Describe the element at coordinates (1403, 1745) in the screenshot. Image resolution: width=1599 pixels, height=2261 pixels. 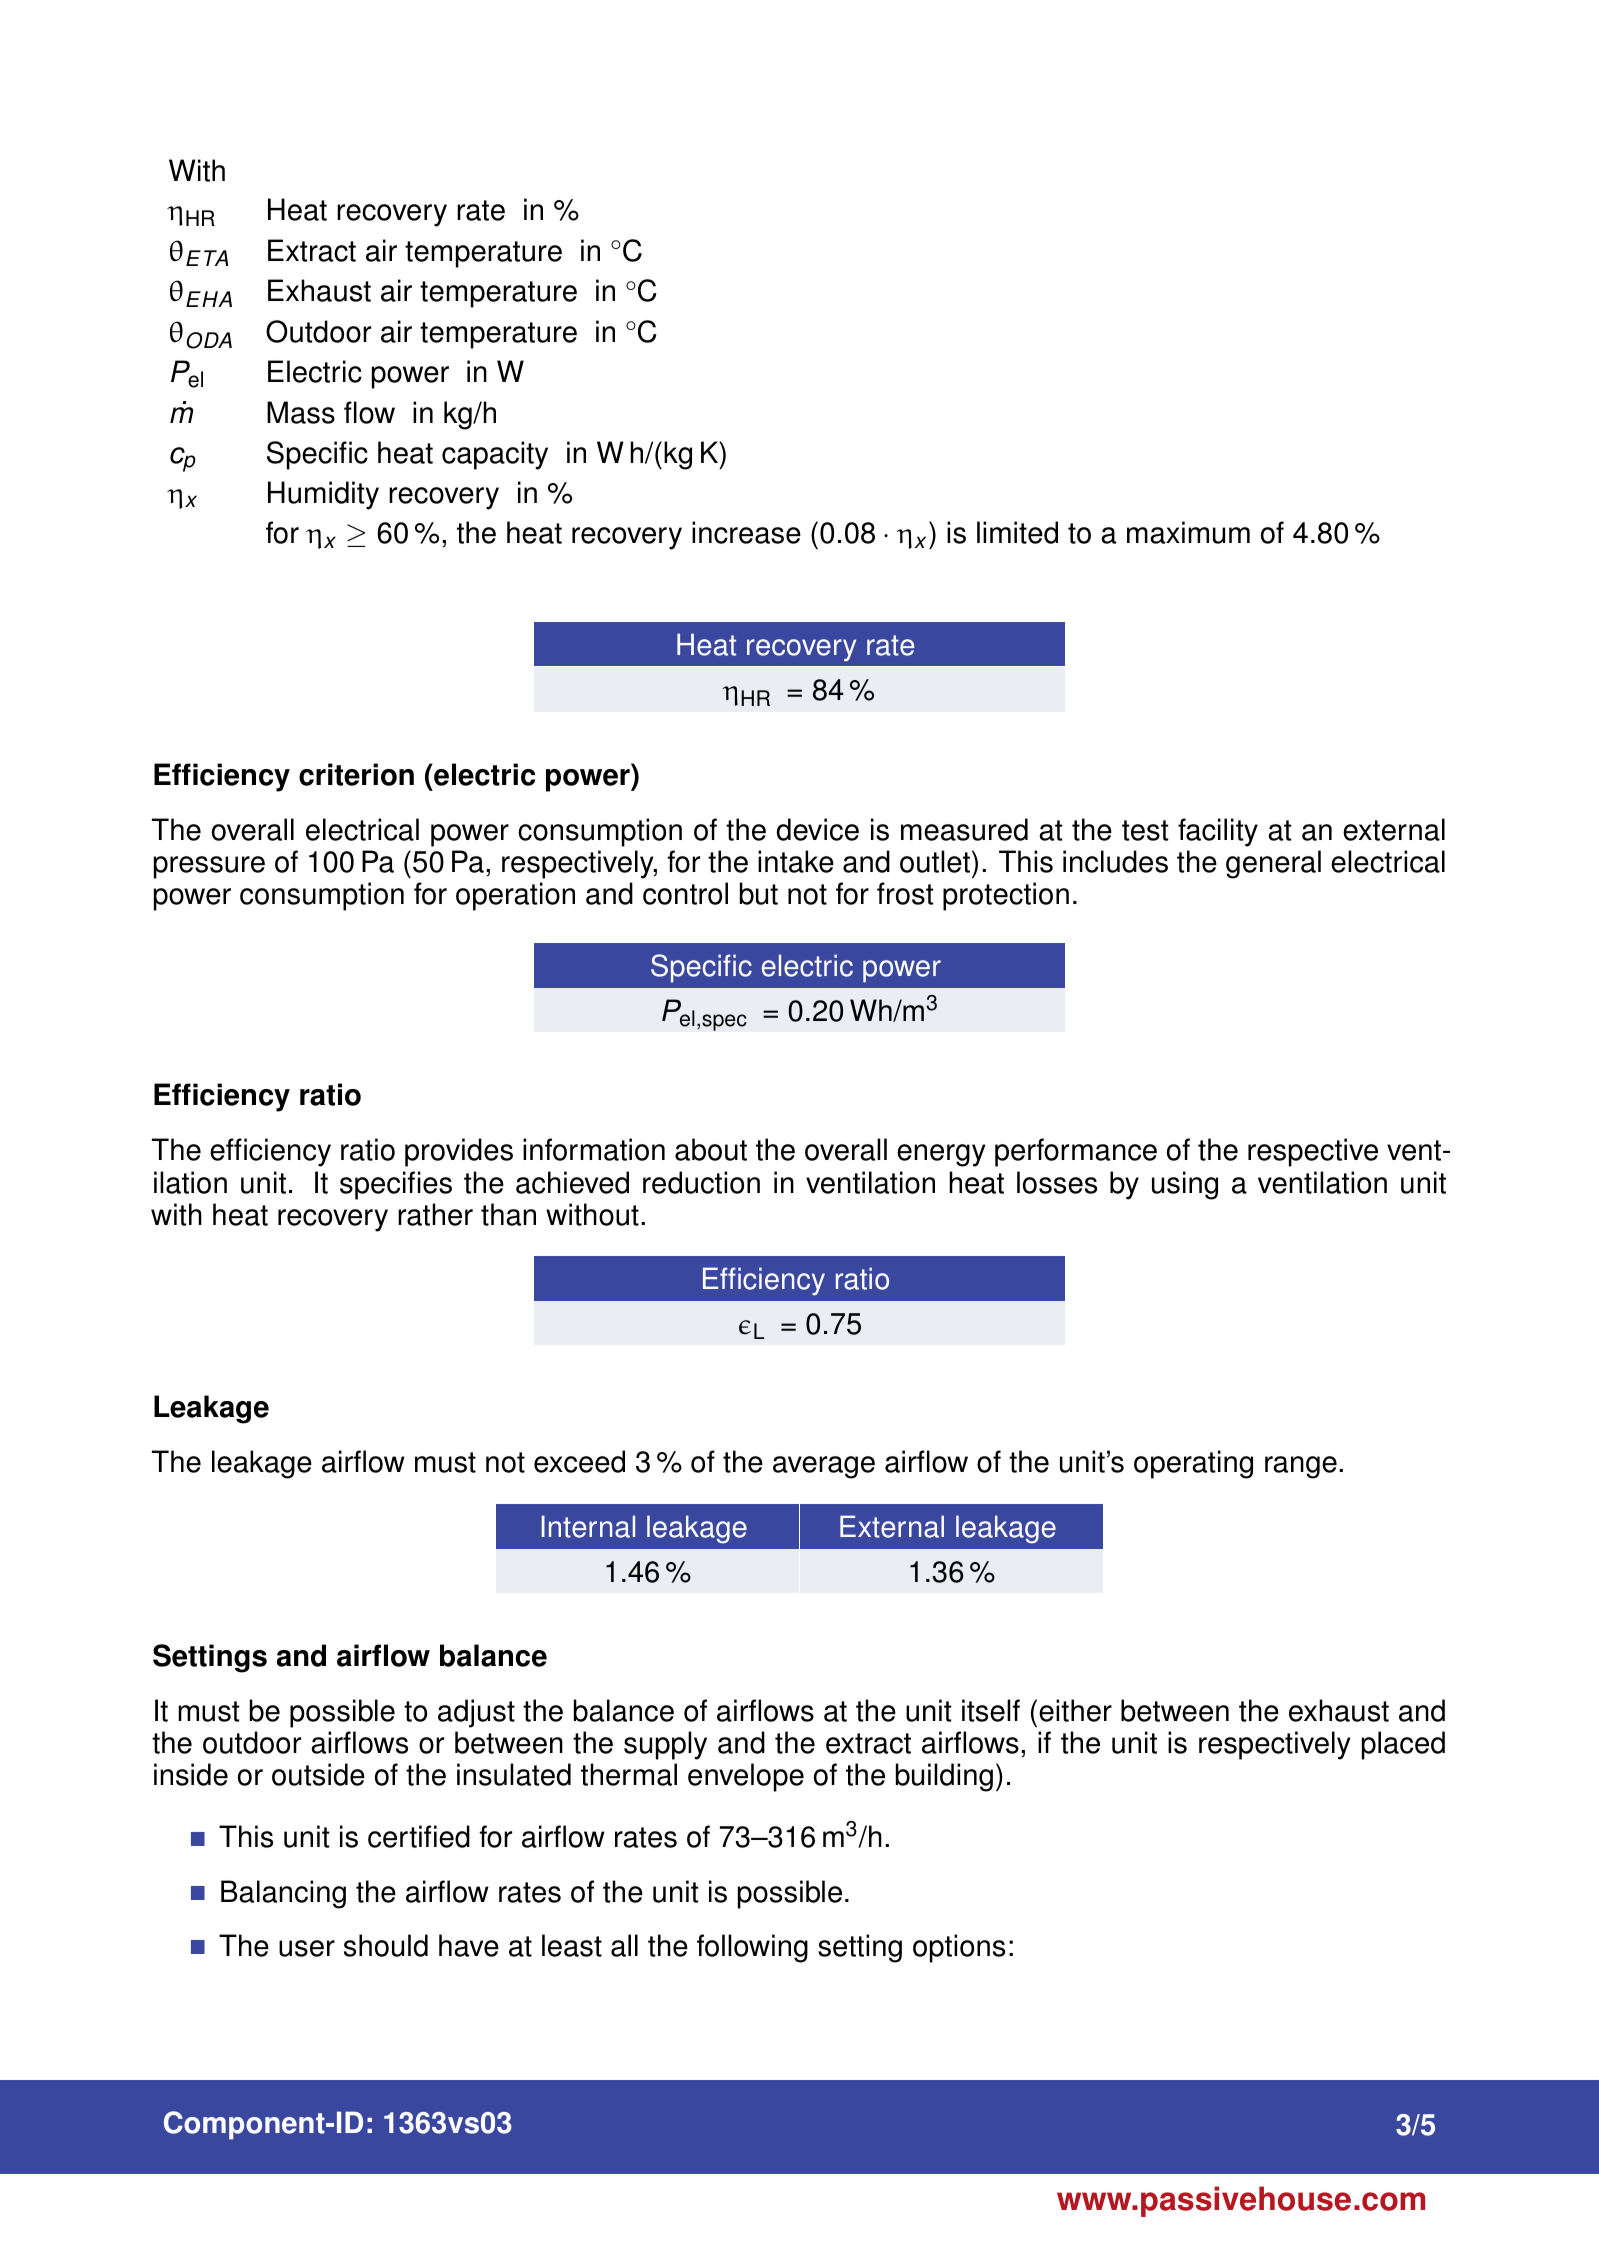
I see `placed` at that location.
